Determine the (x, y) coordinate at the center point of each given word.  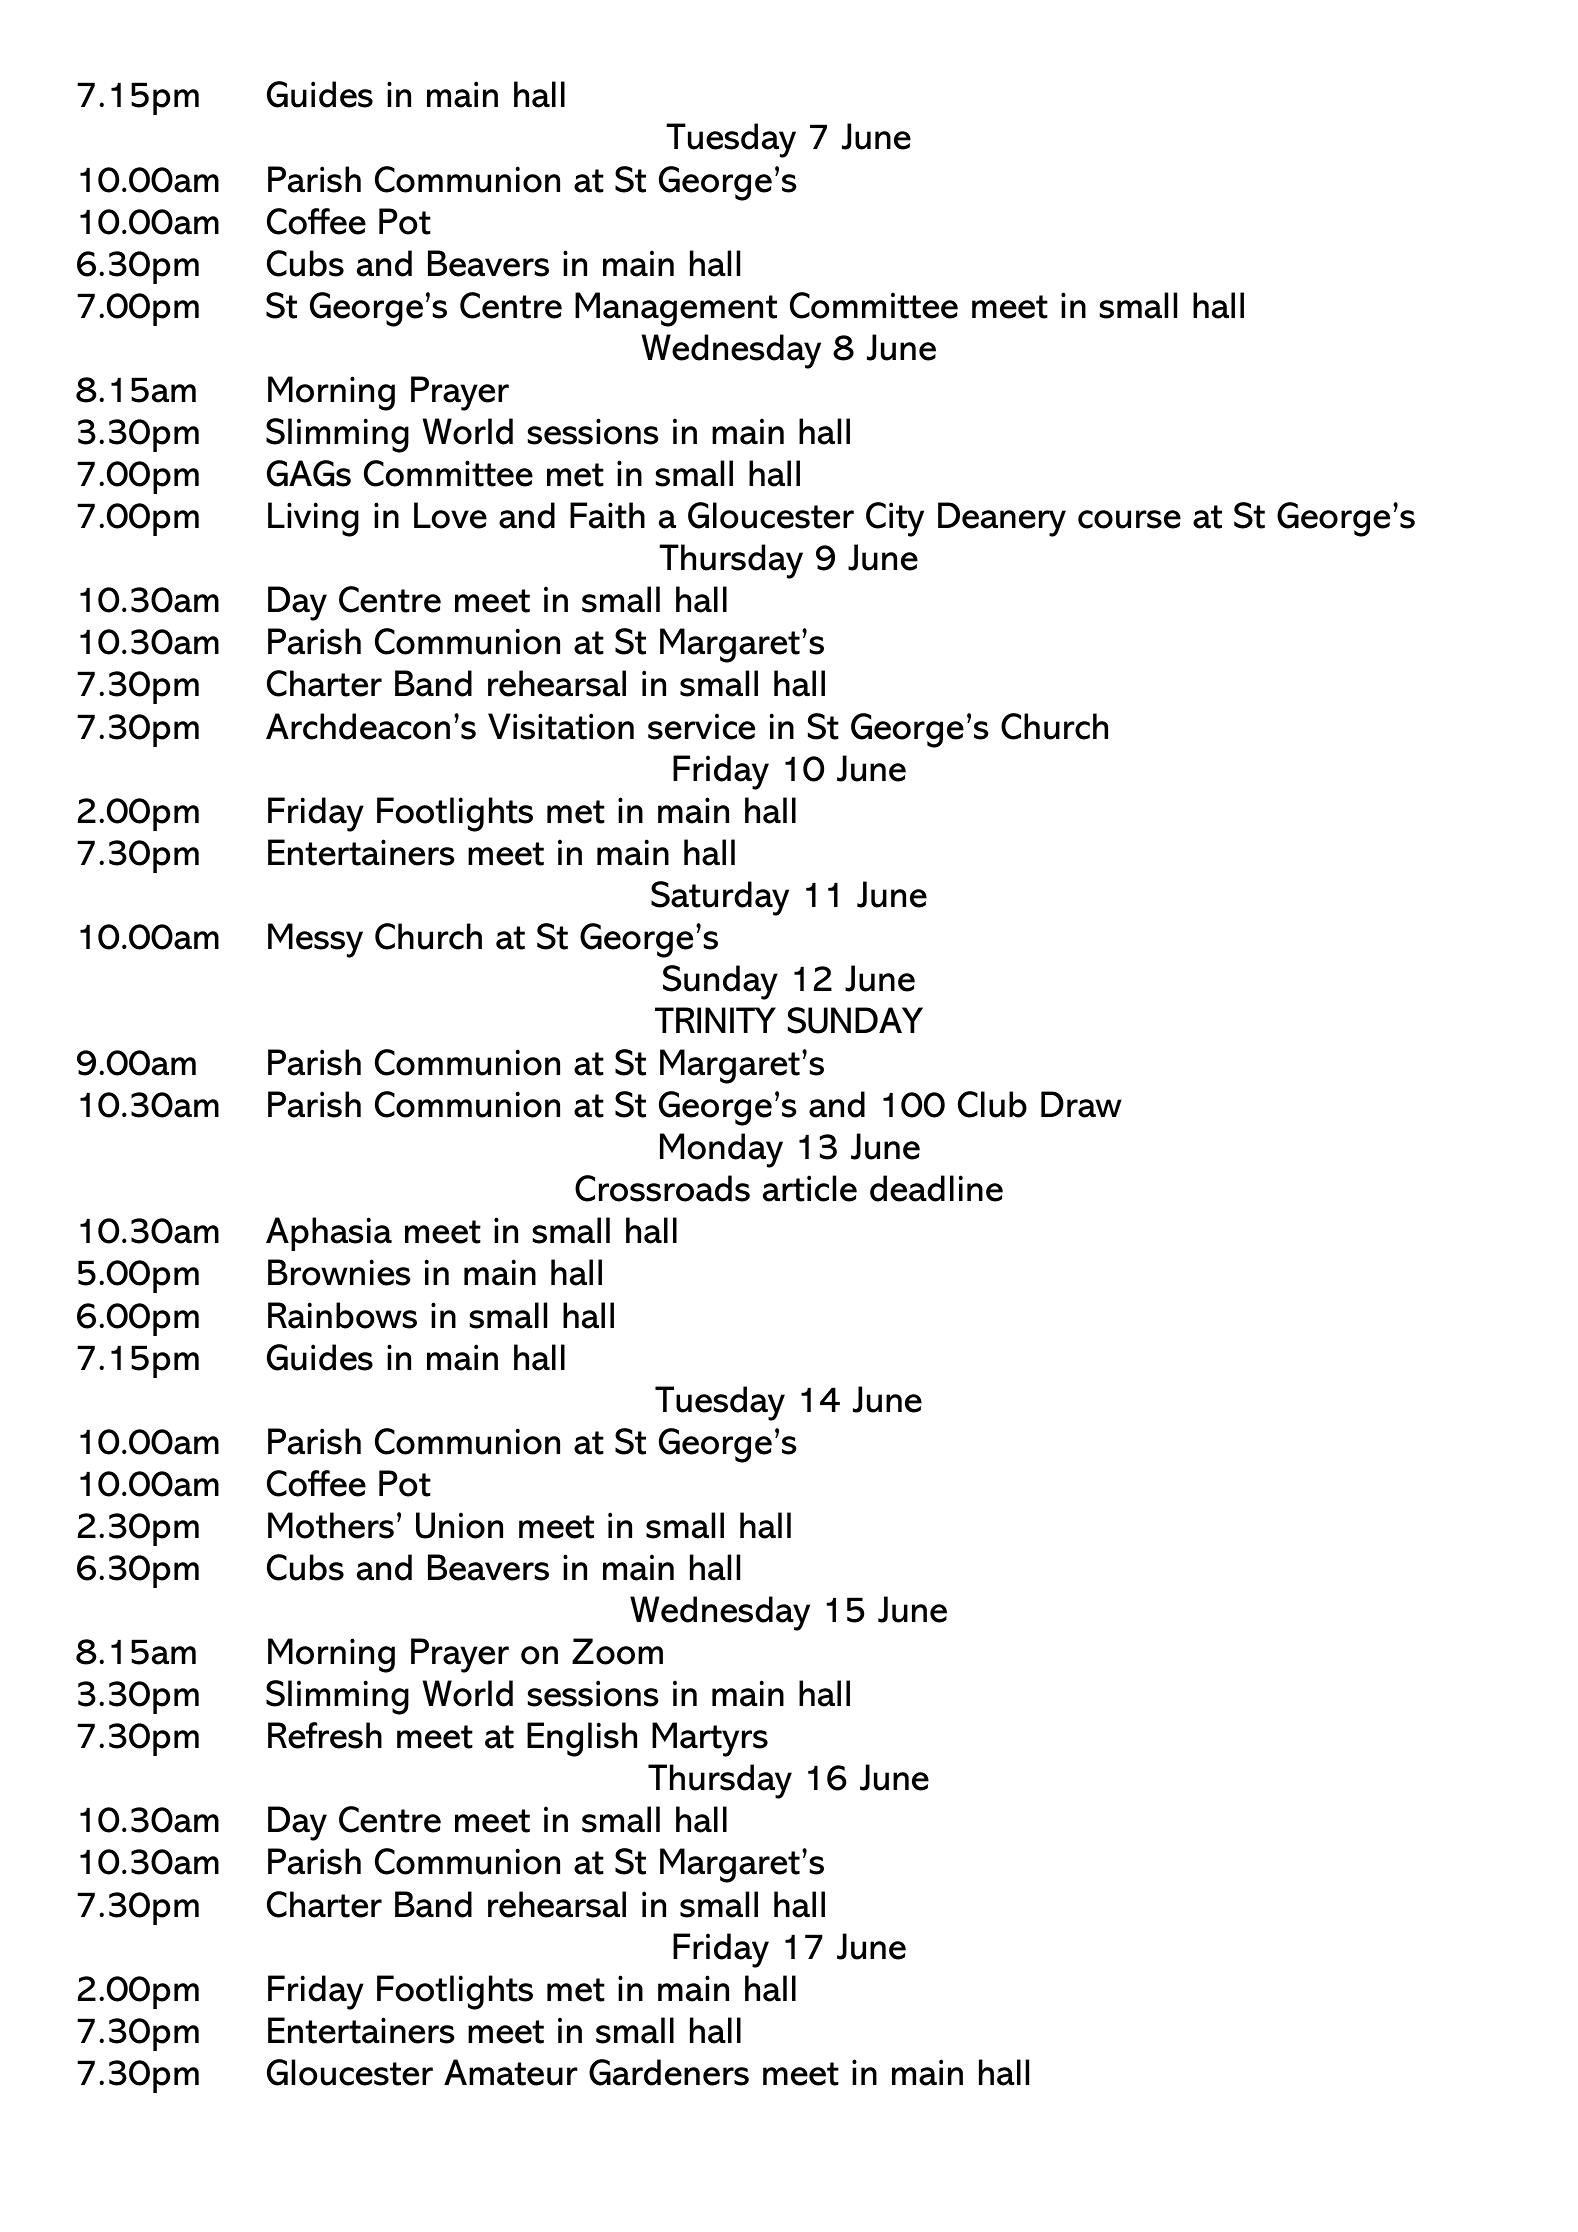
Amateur (511, 2072)
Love (450, 515)
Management (676, 309)
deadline (936, 1188)
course (1129, 519)
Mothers (331, 1525)
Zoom (617, 1651)
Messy (315, 940)
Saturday (720, 898)
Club (992, 1104)
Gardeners (669, 2072)
